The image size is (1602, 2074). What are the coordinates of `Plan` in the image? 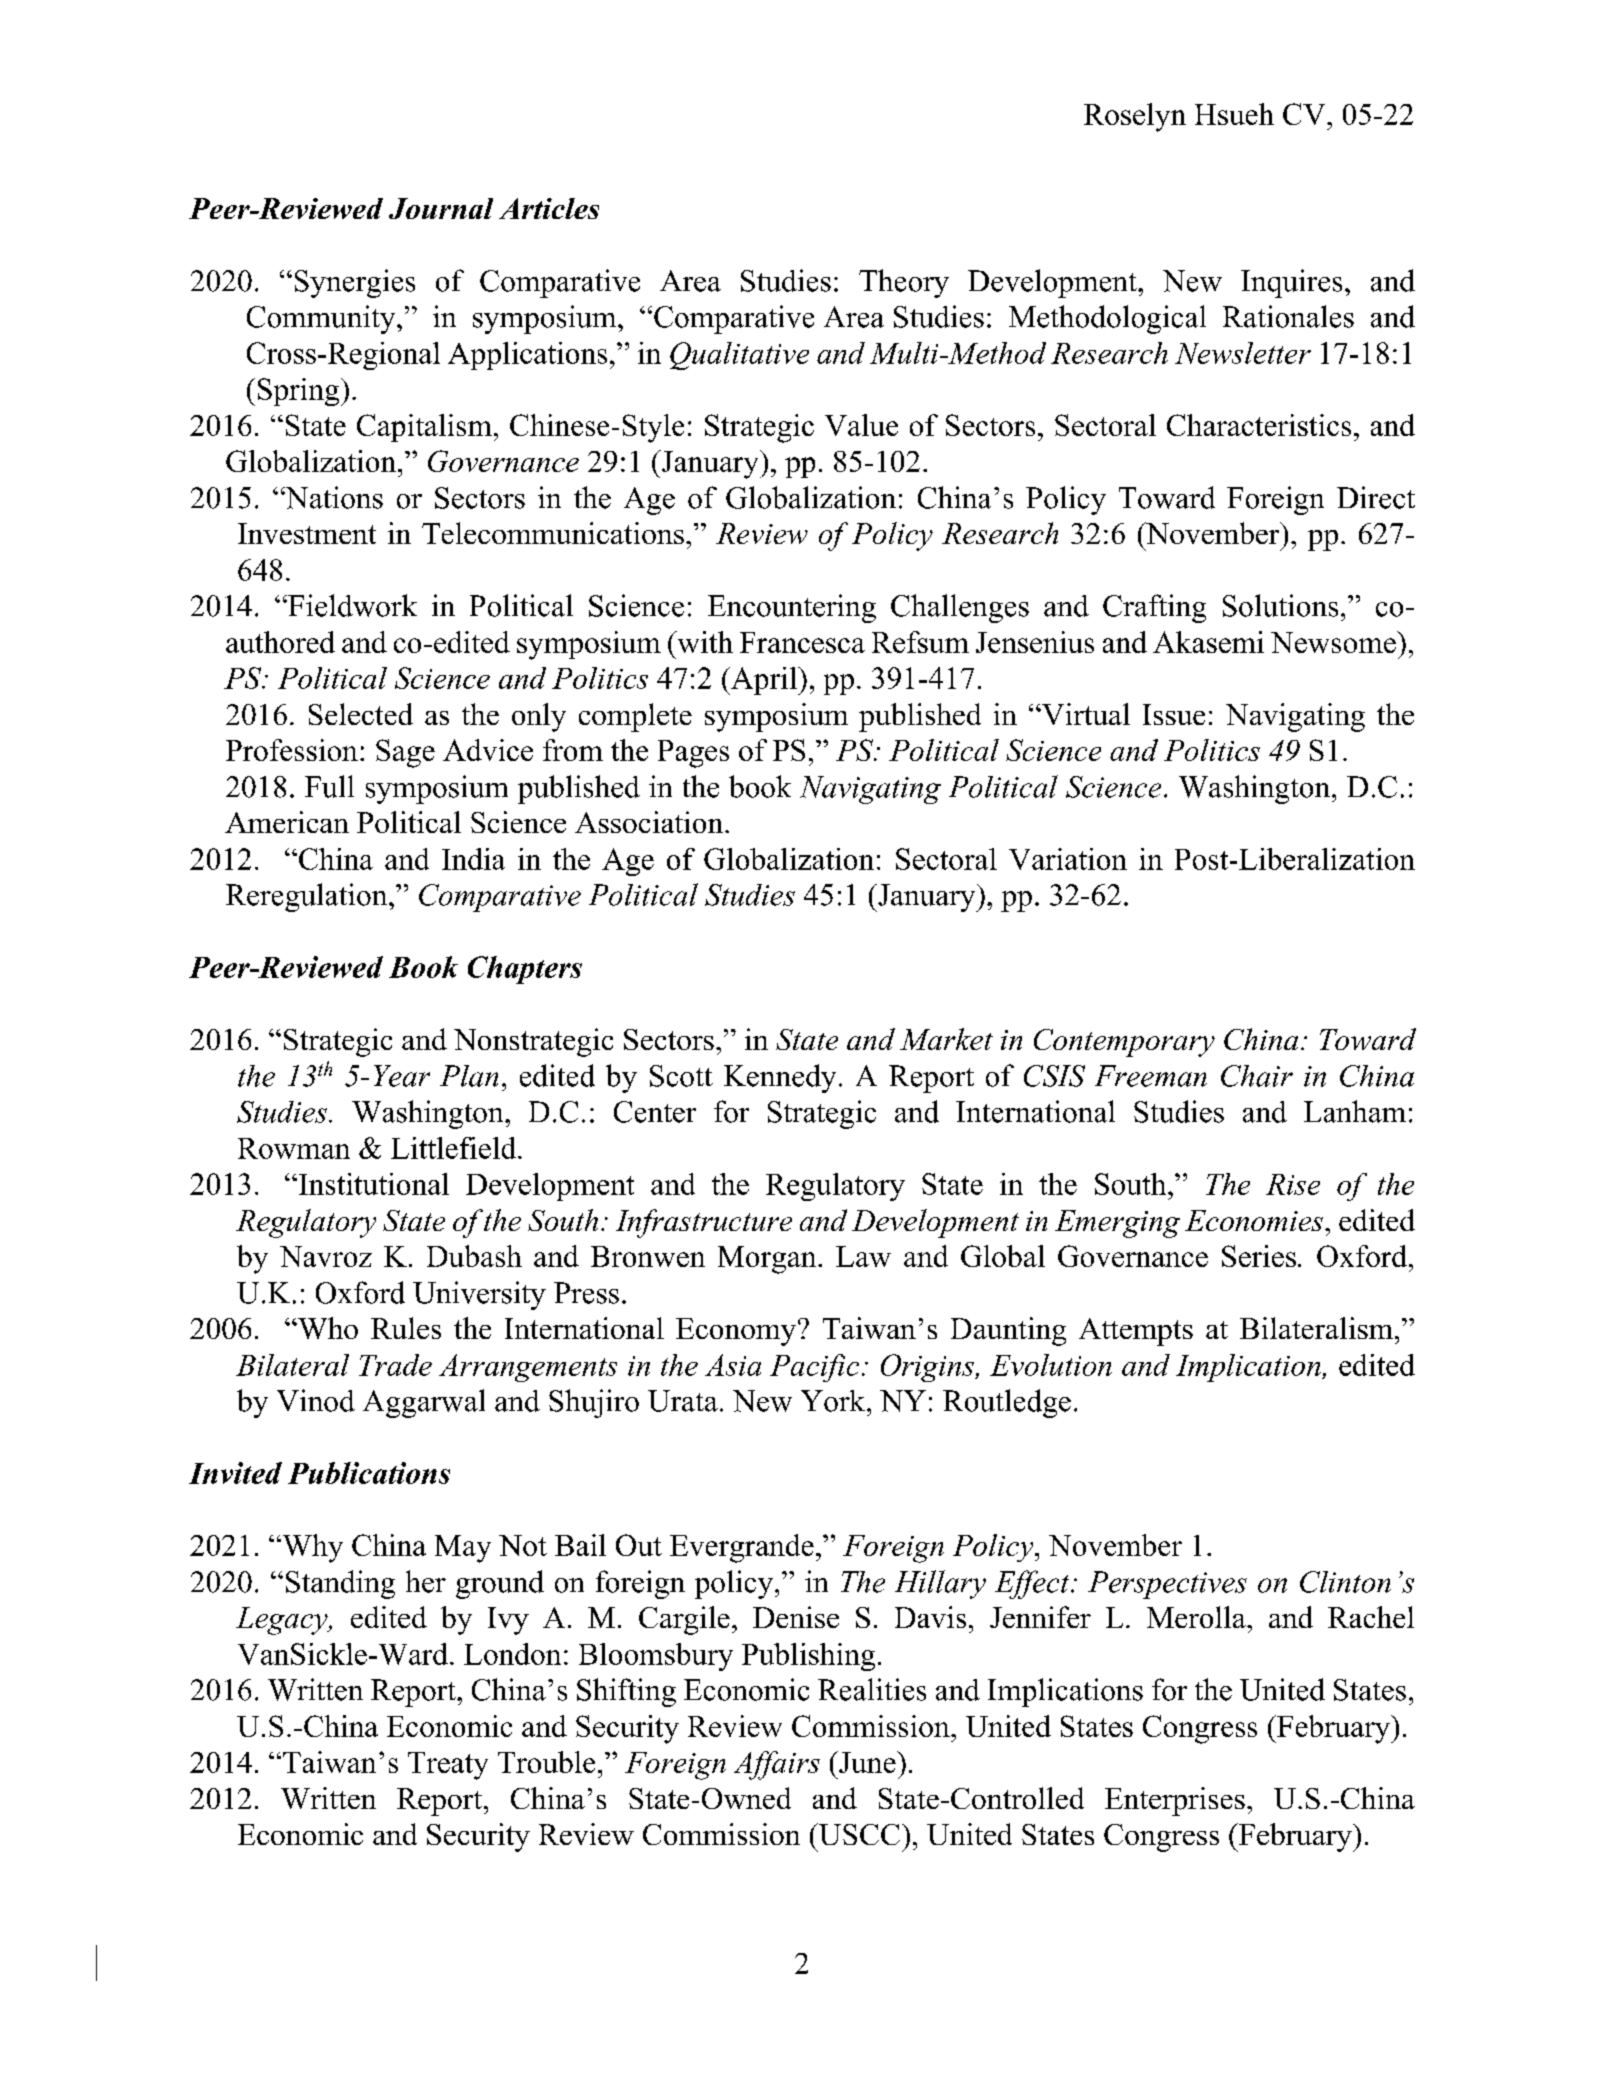 It's located at (469, 1076).
